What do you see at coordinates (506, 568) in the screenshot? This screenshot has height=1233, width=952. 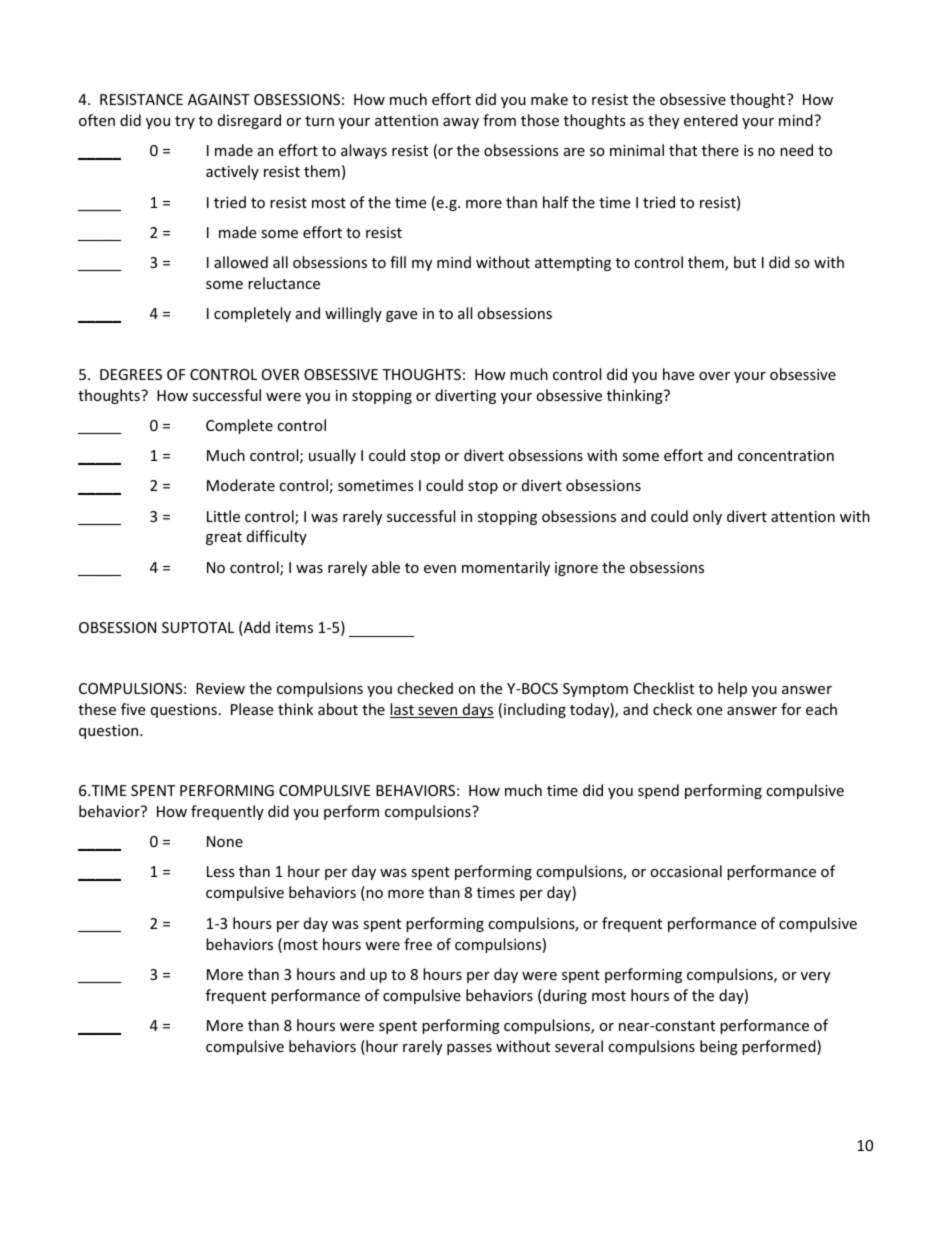 I see `momentarily` at bounding box center [506, 568].
